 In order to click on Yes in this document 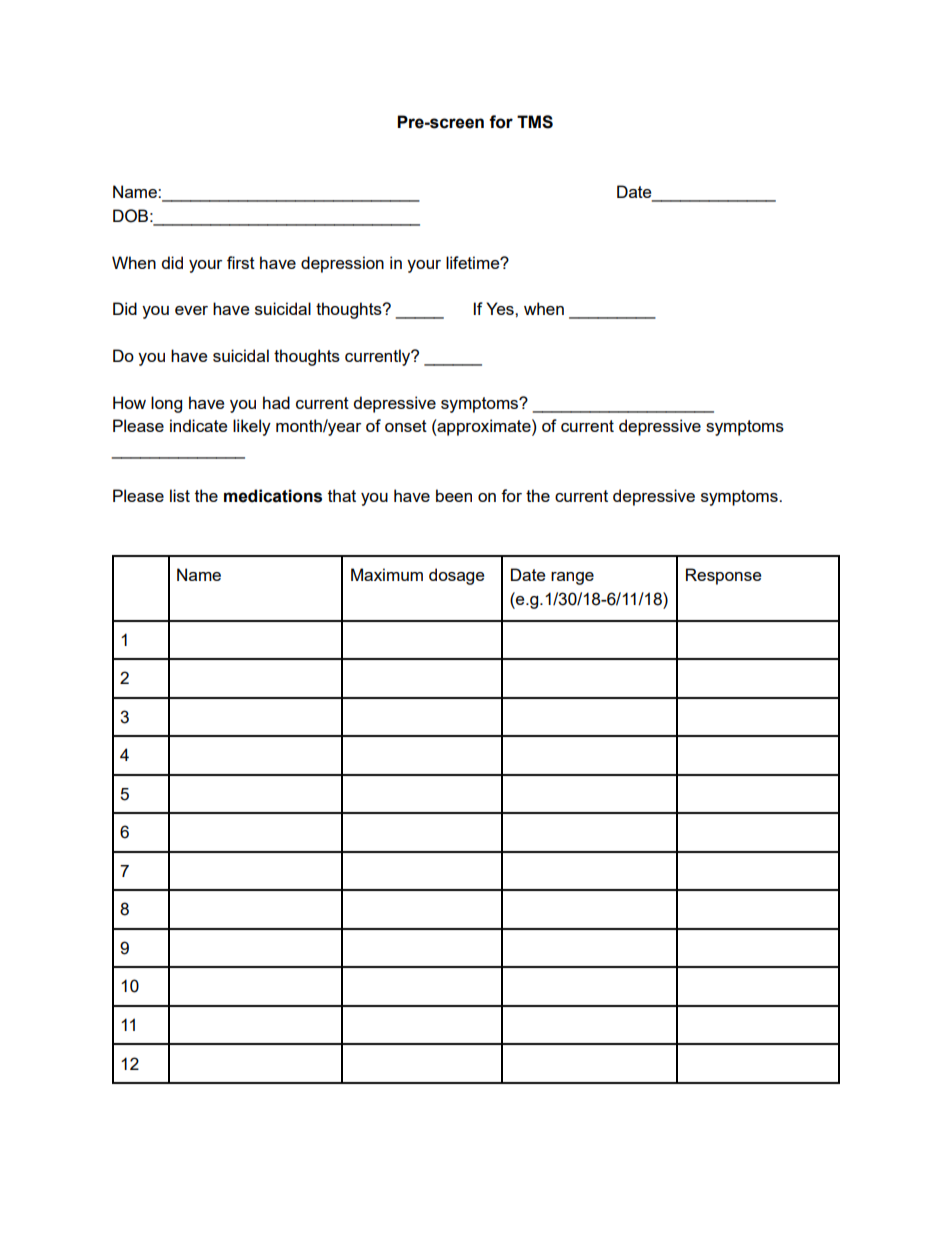, I will do `click(501, 308)`.
